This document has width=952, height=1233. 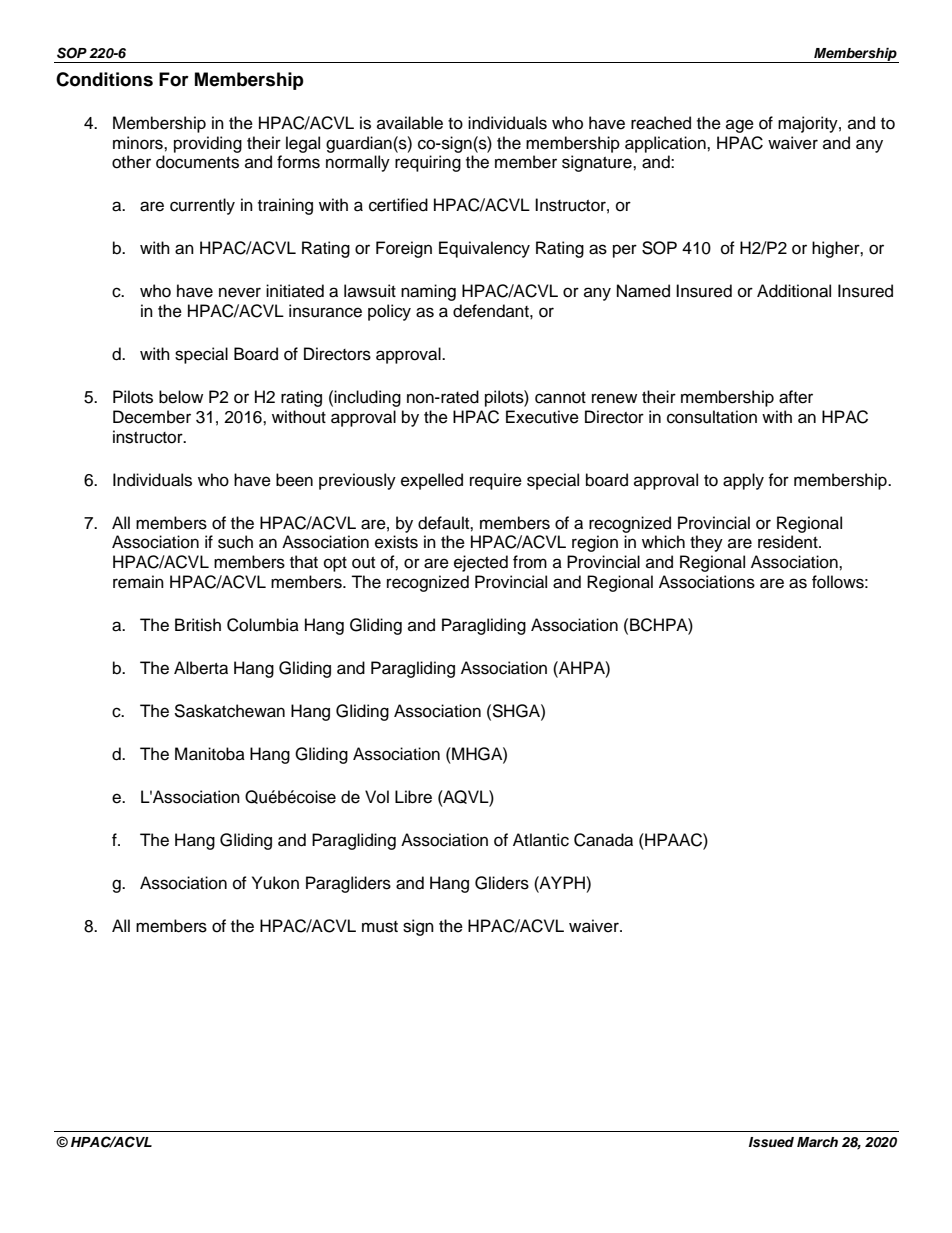 What do you see at coordinates (380, 927) in the document?
I see `must` at bounding box center [380, 927].
